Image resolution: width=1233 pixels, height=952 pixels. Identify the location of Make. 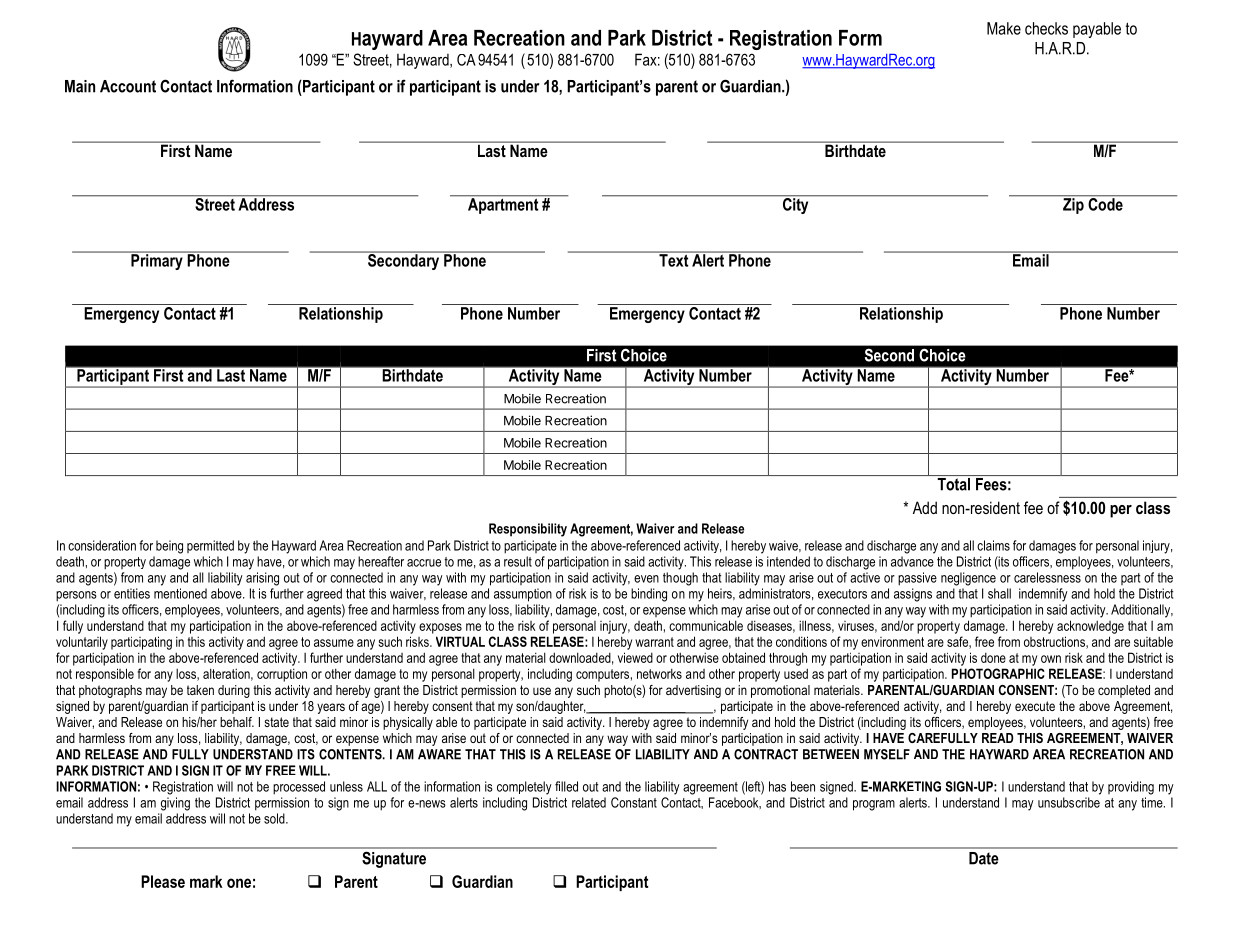
(1004, 28).
